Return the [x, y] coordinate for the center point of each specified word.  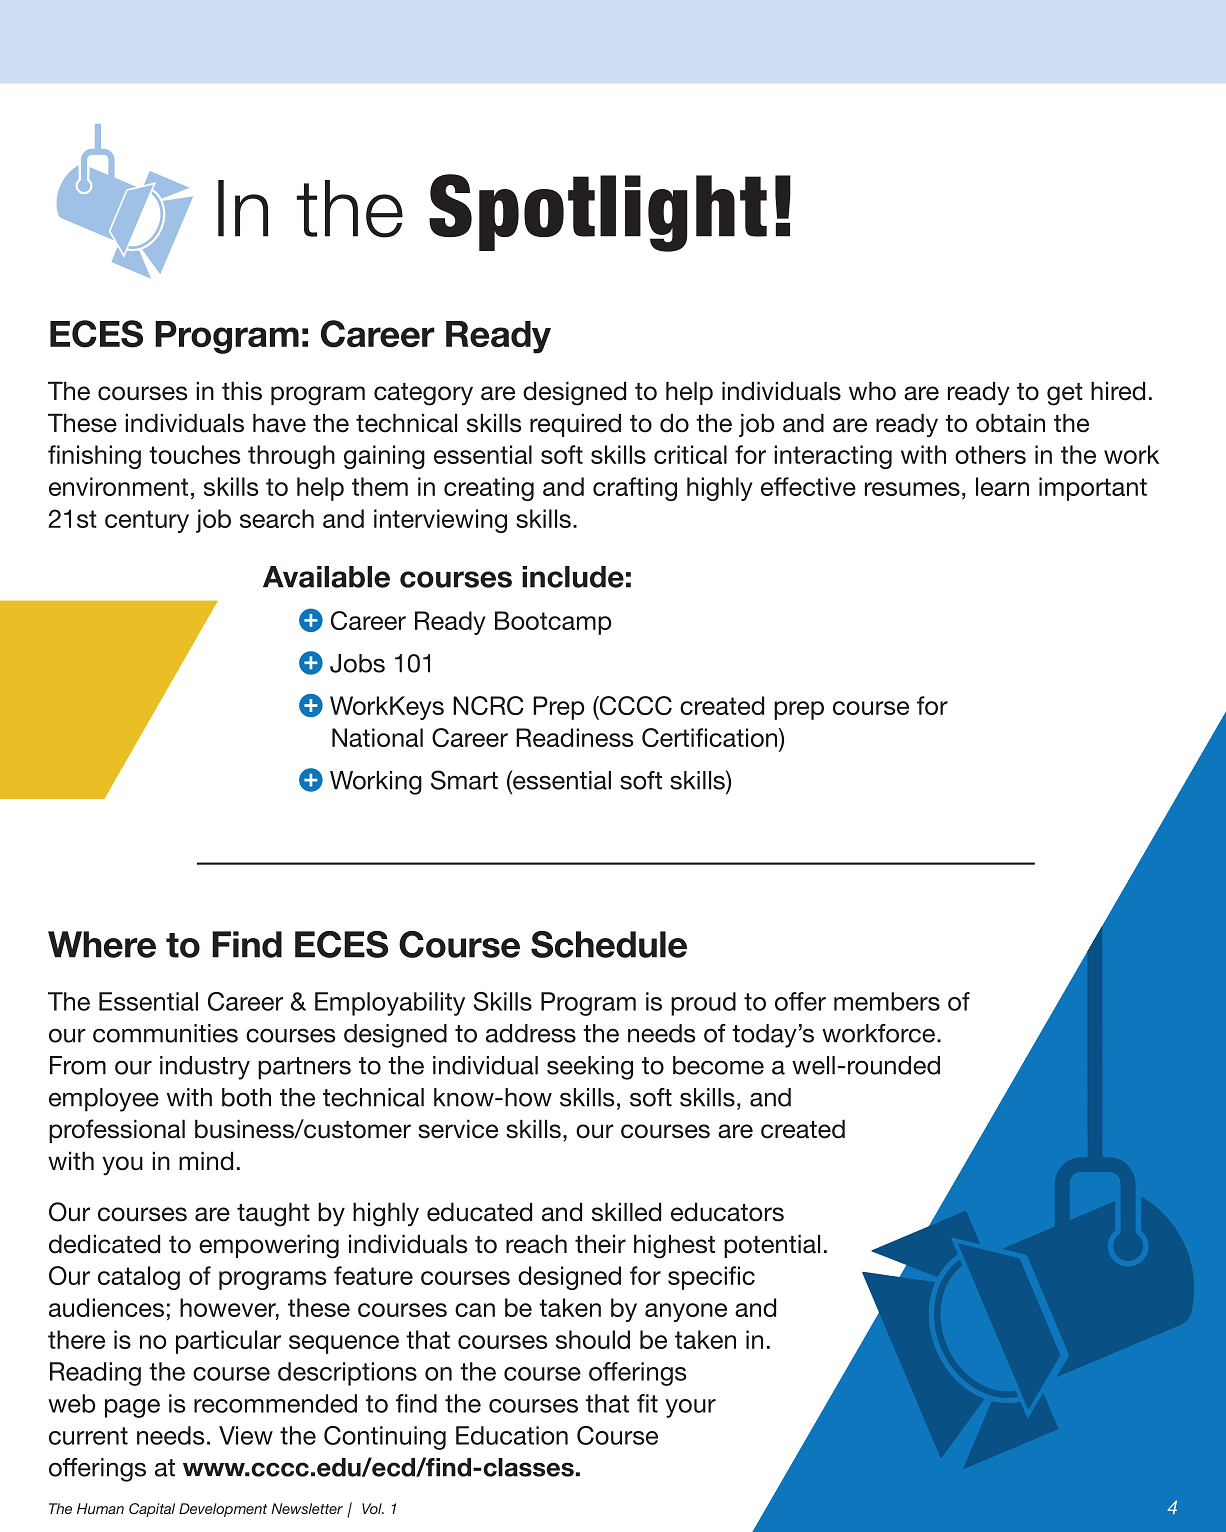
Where [102, 944]
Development [223, 1510]
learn [1002, 486]
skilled [626, 1212]
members [887, 1001]
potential [772, 1246]
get [1065, 394]
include [573, 577]
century [147, 521]
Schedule [609, 944]
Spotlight [598, 213]
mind [206, 1161]
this [242, 391]
